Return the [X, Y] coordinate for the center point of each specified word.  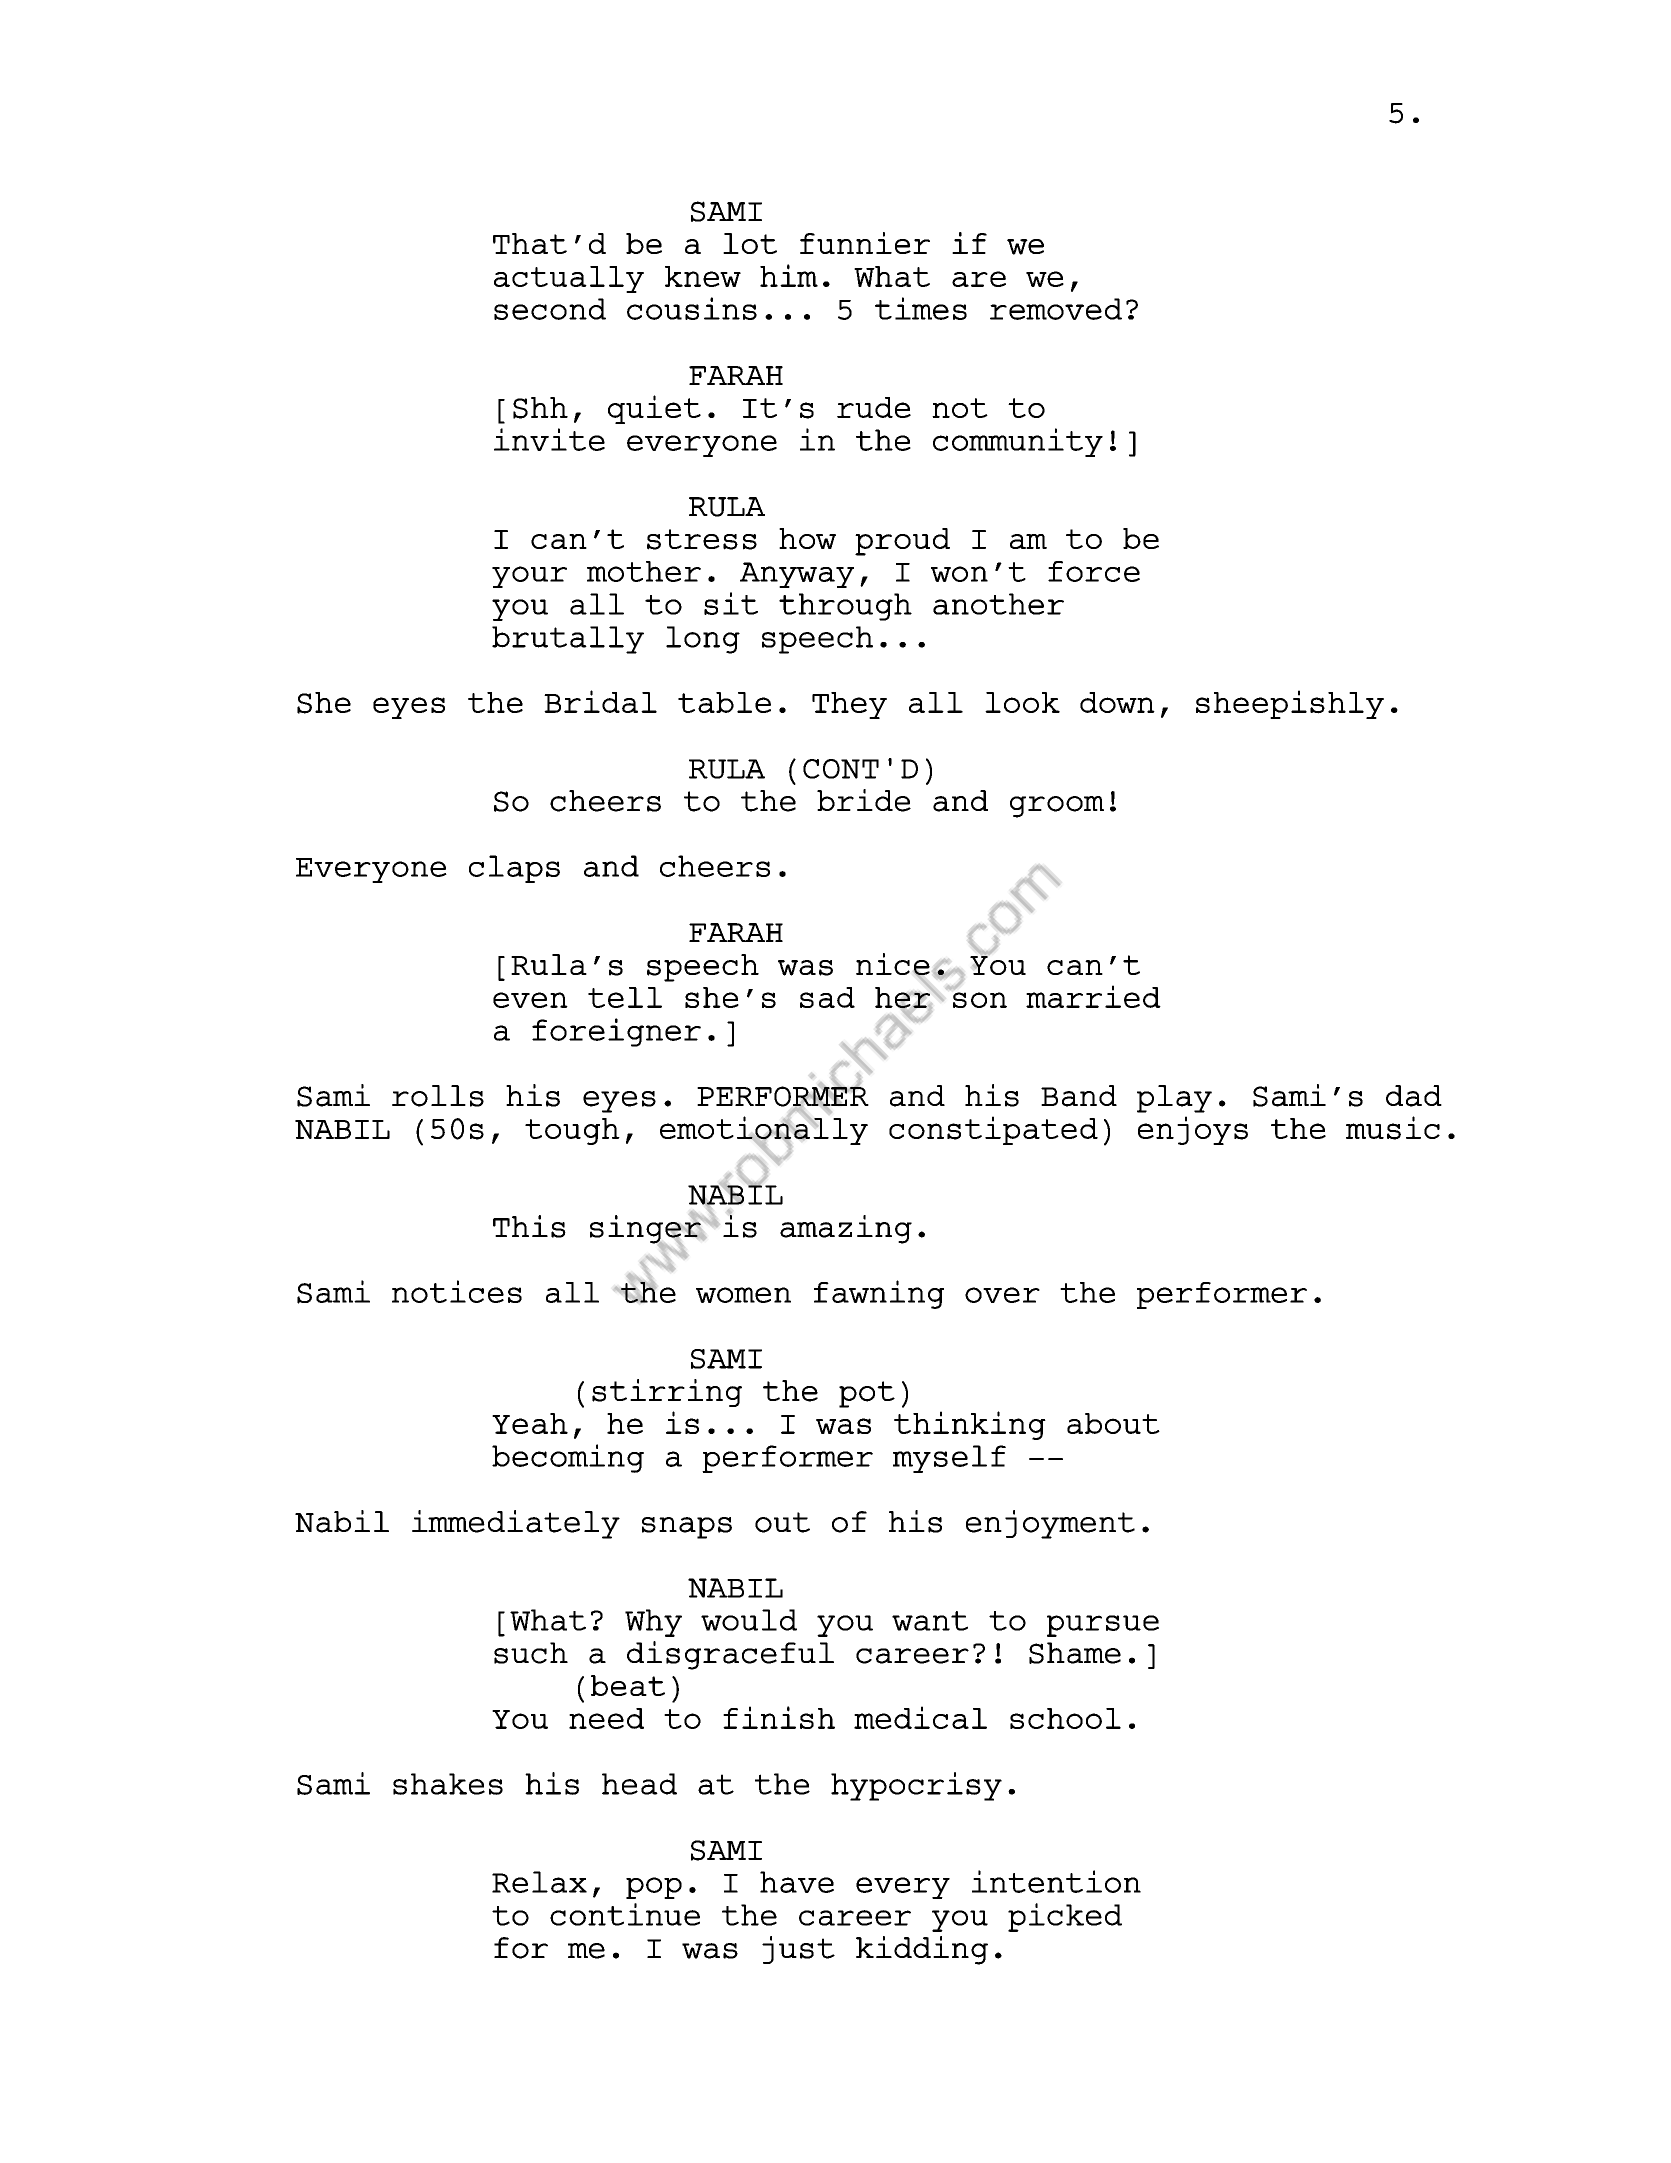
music [1393, 1128]
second [550, 309]
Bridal [600, 701]
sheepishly [1290, 704]
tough [572, 1131]
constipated [993, 1130]
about [1113, 1423]
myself [949, 1459]
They [849, 705]
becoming [568, 1458]
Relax [539, 1882]
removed [1056, 309]
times [921, 308]
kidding [922, 1950]
